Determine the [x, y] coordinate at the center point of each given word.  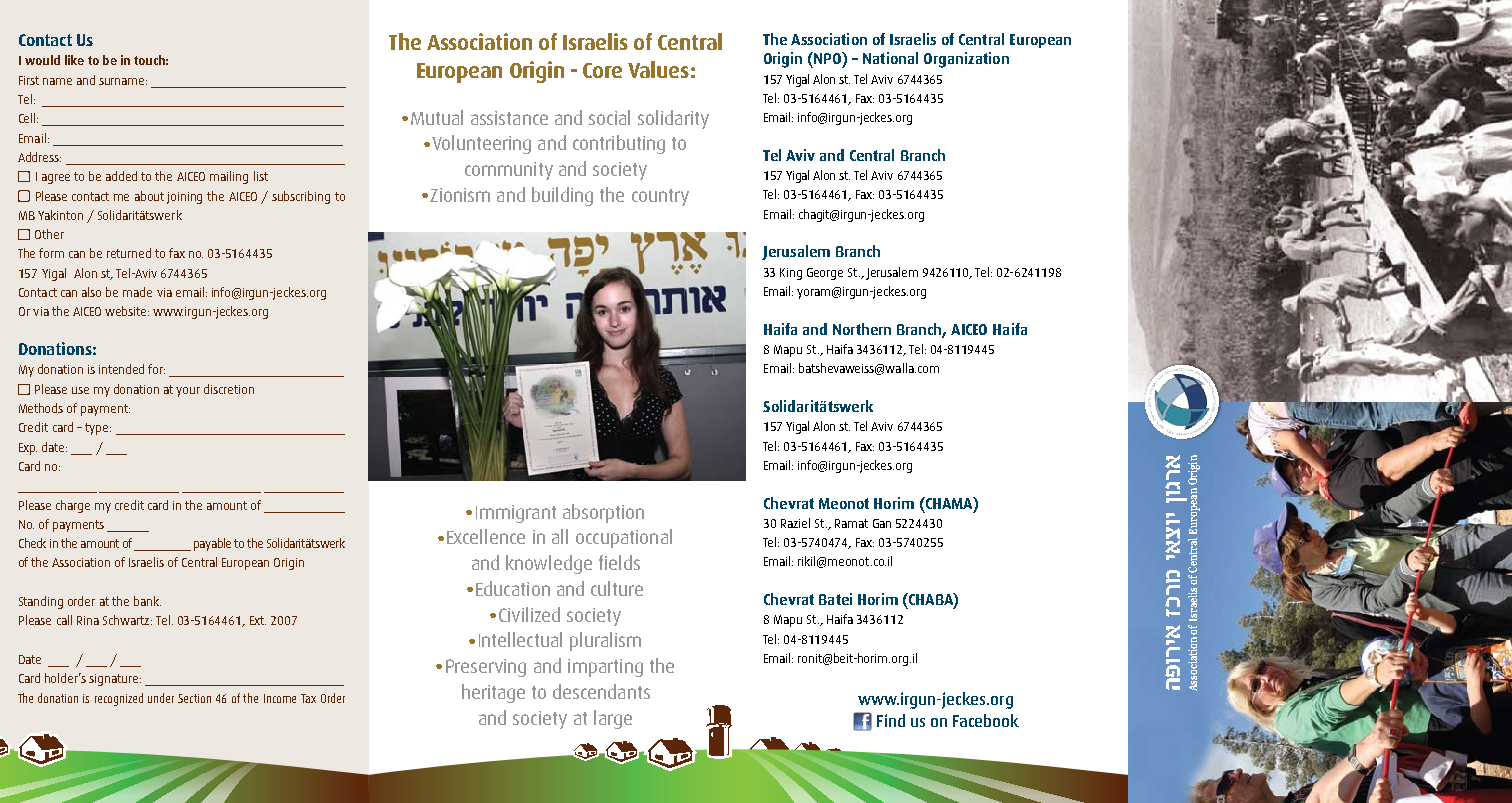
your [188, 392]
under [161, 698]
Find [891, 720]
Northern [862, 329]
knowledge [549, 564]
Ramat [851, 523]
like [74, 60]
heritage [493, 693]
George [825, 274]
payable [212, 544]
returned [129, 253]
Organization [966, 60]
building [562, 196]
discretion [229, 389]
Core [602, 70]
